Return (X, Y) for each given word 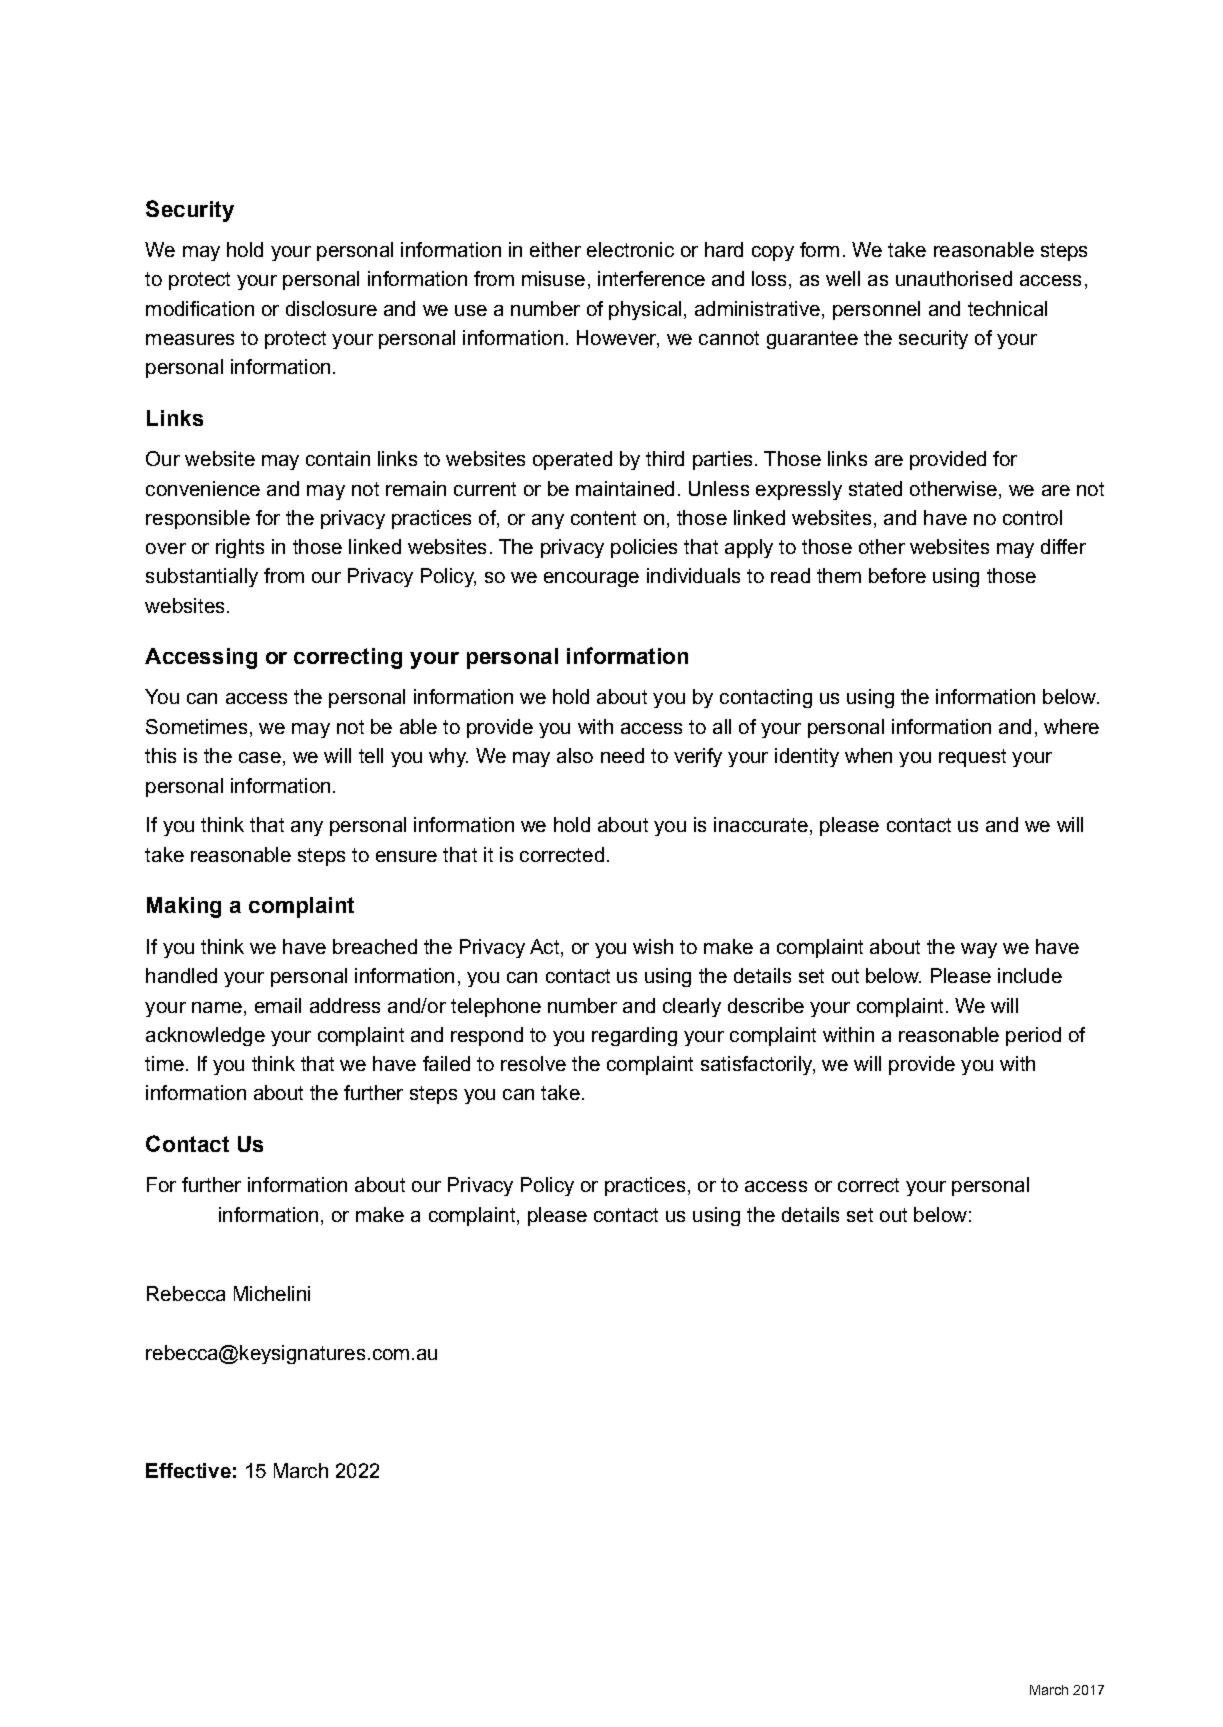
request (972, 758)
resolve (533, 1063)
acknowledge (205, 1036)
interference (651, 278)
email (278, 1005)
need (622, 755)
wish (653, 946)
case (260, 757)
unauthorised (954, 278)
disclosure (331, 308)
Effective (188, 1470)
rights (240, 548)
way (979, 950)
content (603, 518)
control (1032, 517)
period (1033, 1036)
